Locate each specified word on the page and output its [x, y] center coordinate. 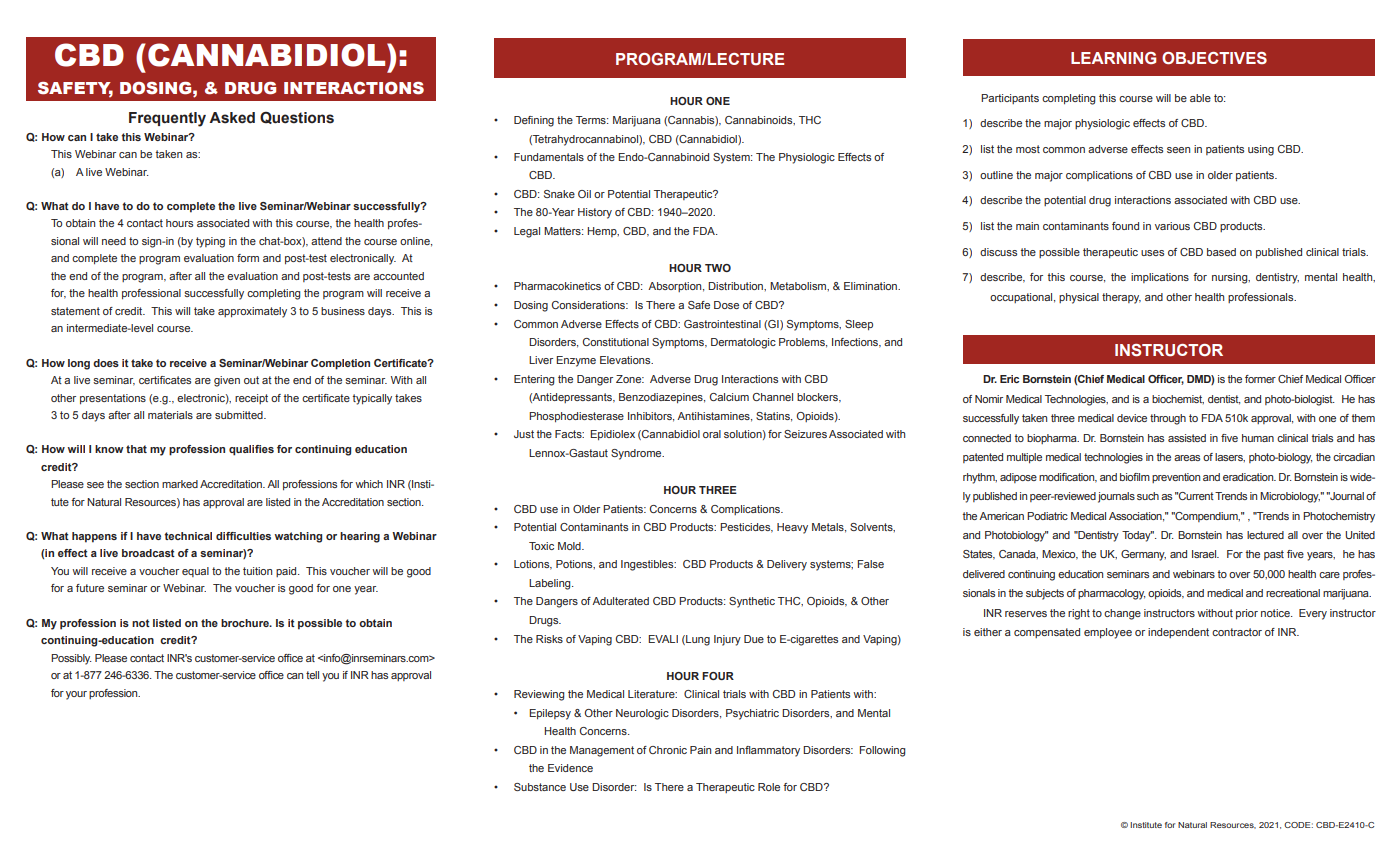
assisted [1187, 438]
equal [195, 572]
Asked [232, 118]
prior [1247, 614]
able [1200, 98]
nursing [1231, 278]
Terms [592, 120]
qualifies [251, 450]
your [76, 695]
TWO [718, 268]
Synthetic [752, 602]
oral [712, 434]
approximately [252, 312]
